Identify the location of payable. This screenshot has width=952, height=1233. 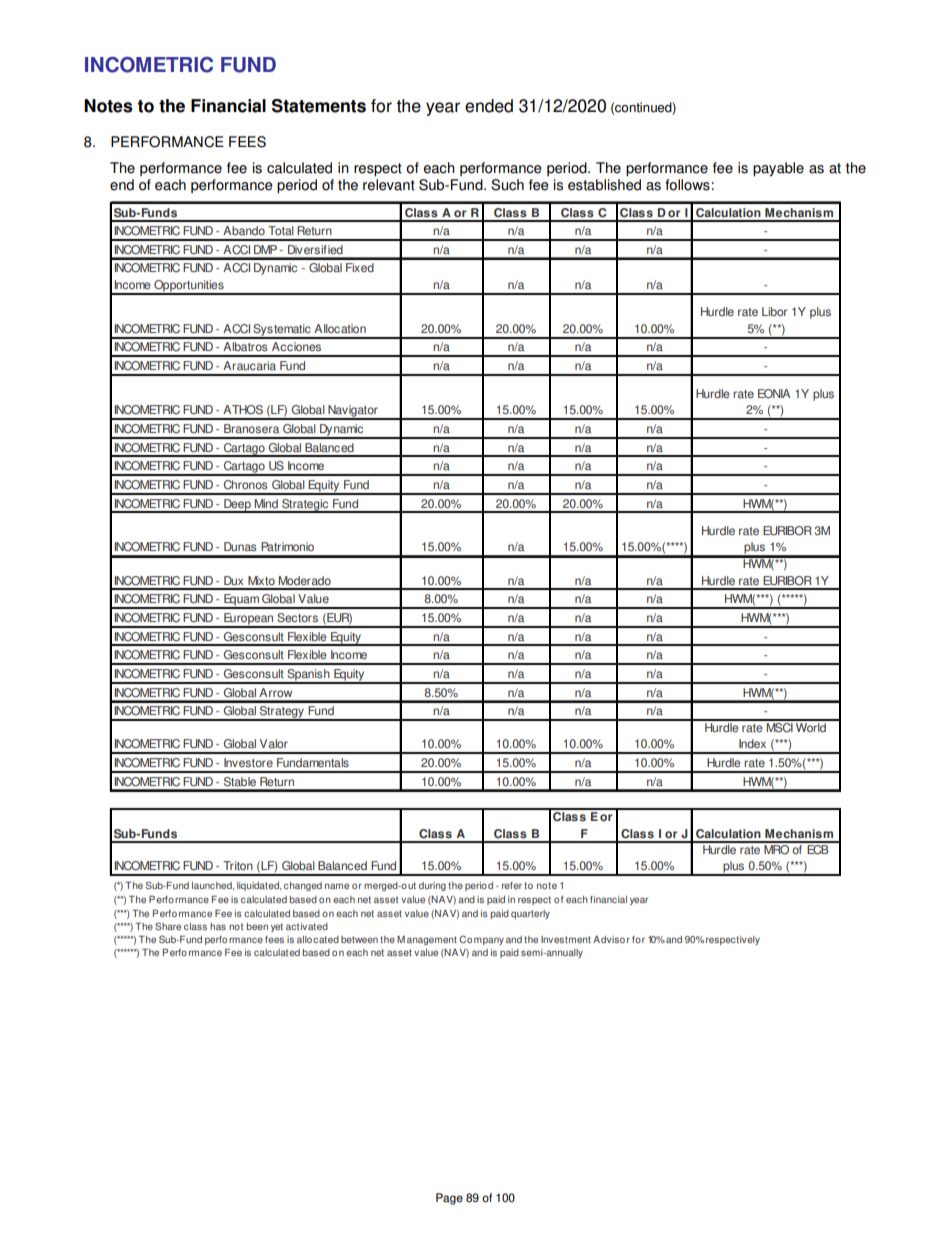
(778, 169).
